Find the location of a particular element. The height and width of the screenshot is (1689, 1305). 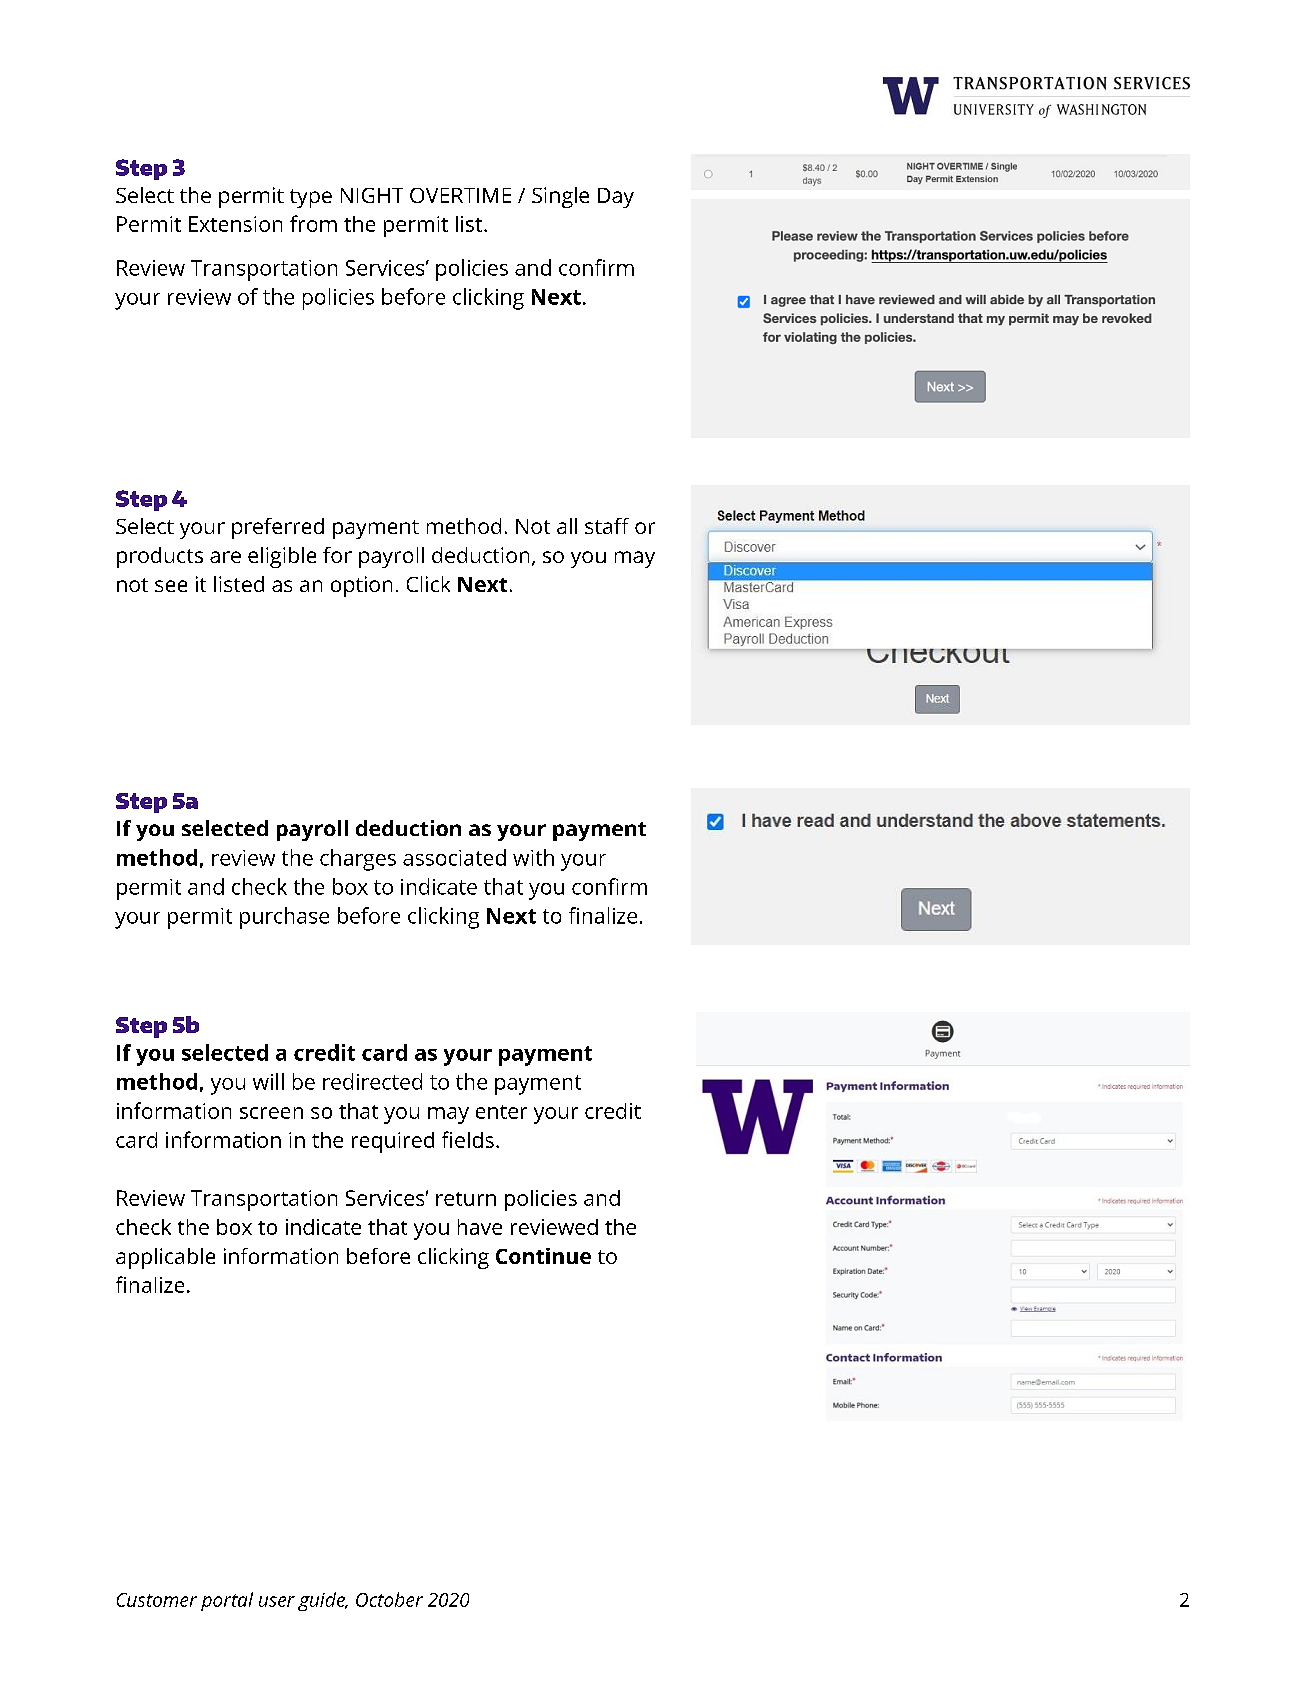

October is located at coordinates (389, 1599).
